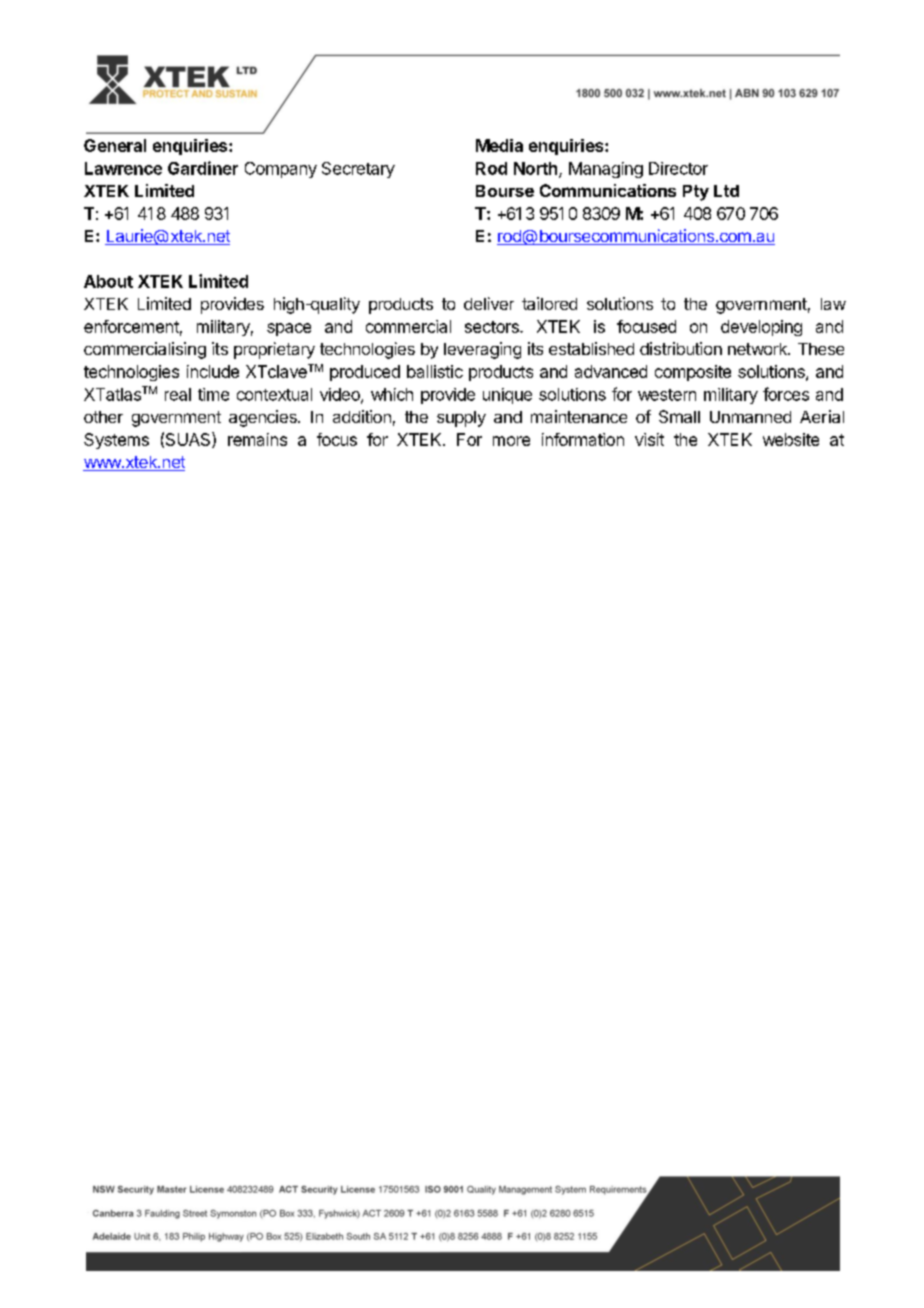 This document has width=924, height=1308. What do you see at coordinates (257, 439) in the document?
I see `remains` at bounding box center [257, 439].
